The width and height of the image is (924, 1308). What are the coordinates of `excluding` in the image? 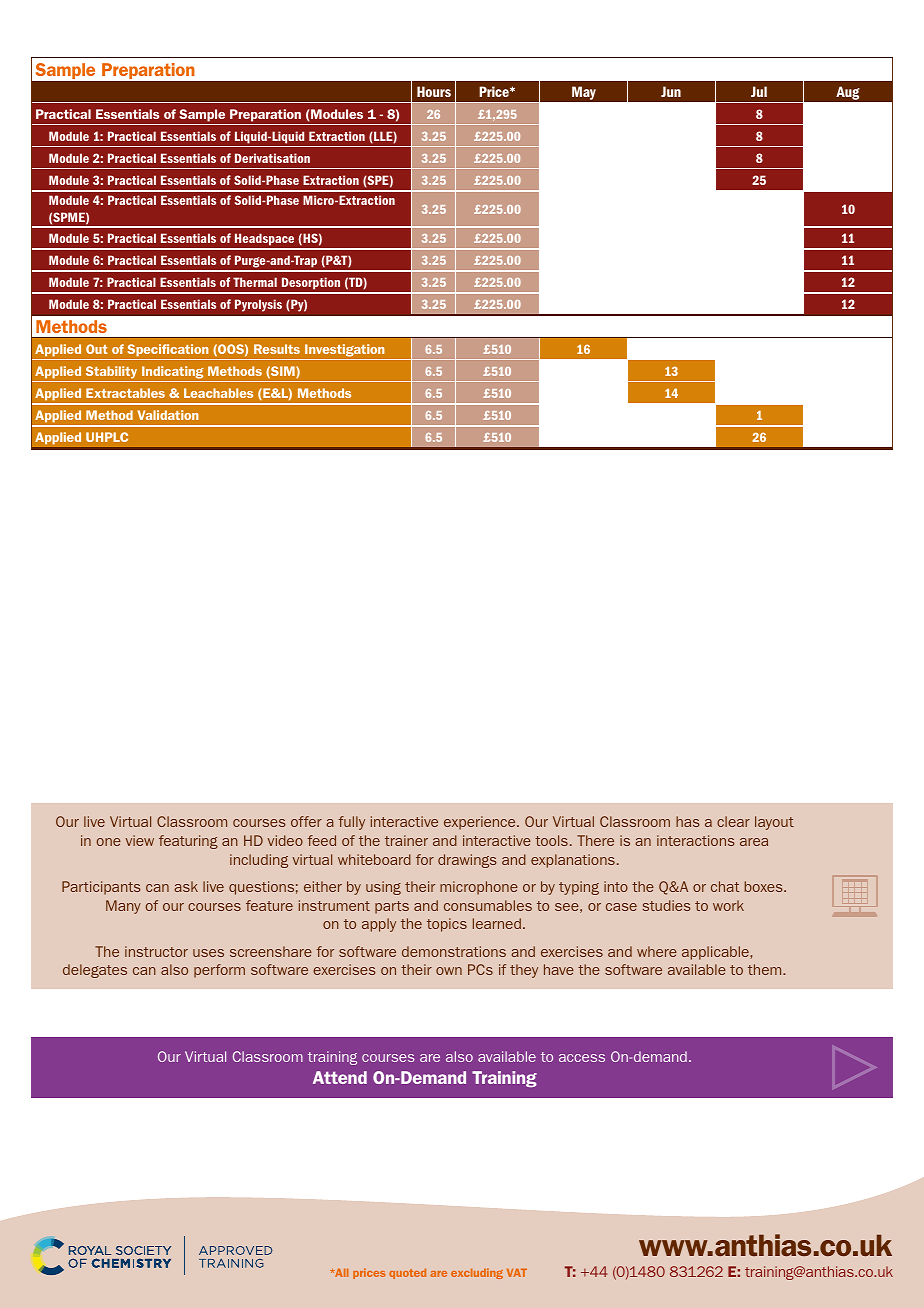 It's located at (477, 1273).
